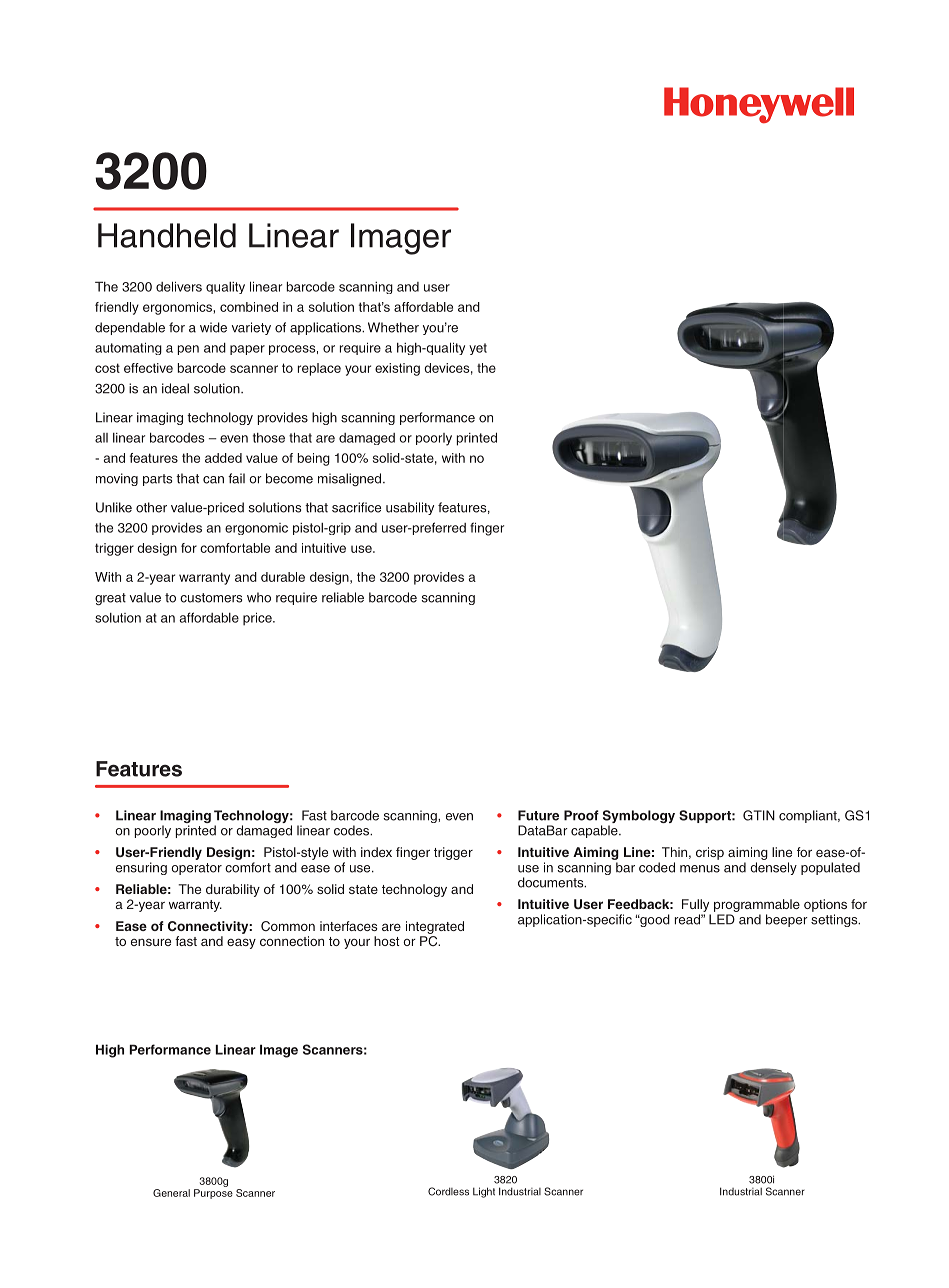 The width and height of the page is (949, 1288). Describe the element at coordinates (484, 1192) in the page. I see `Light` at that location.
